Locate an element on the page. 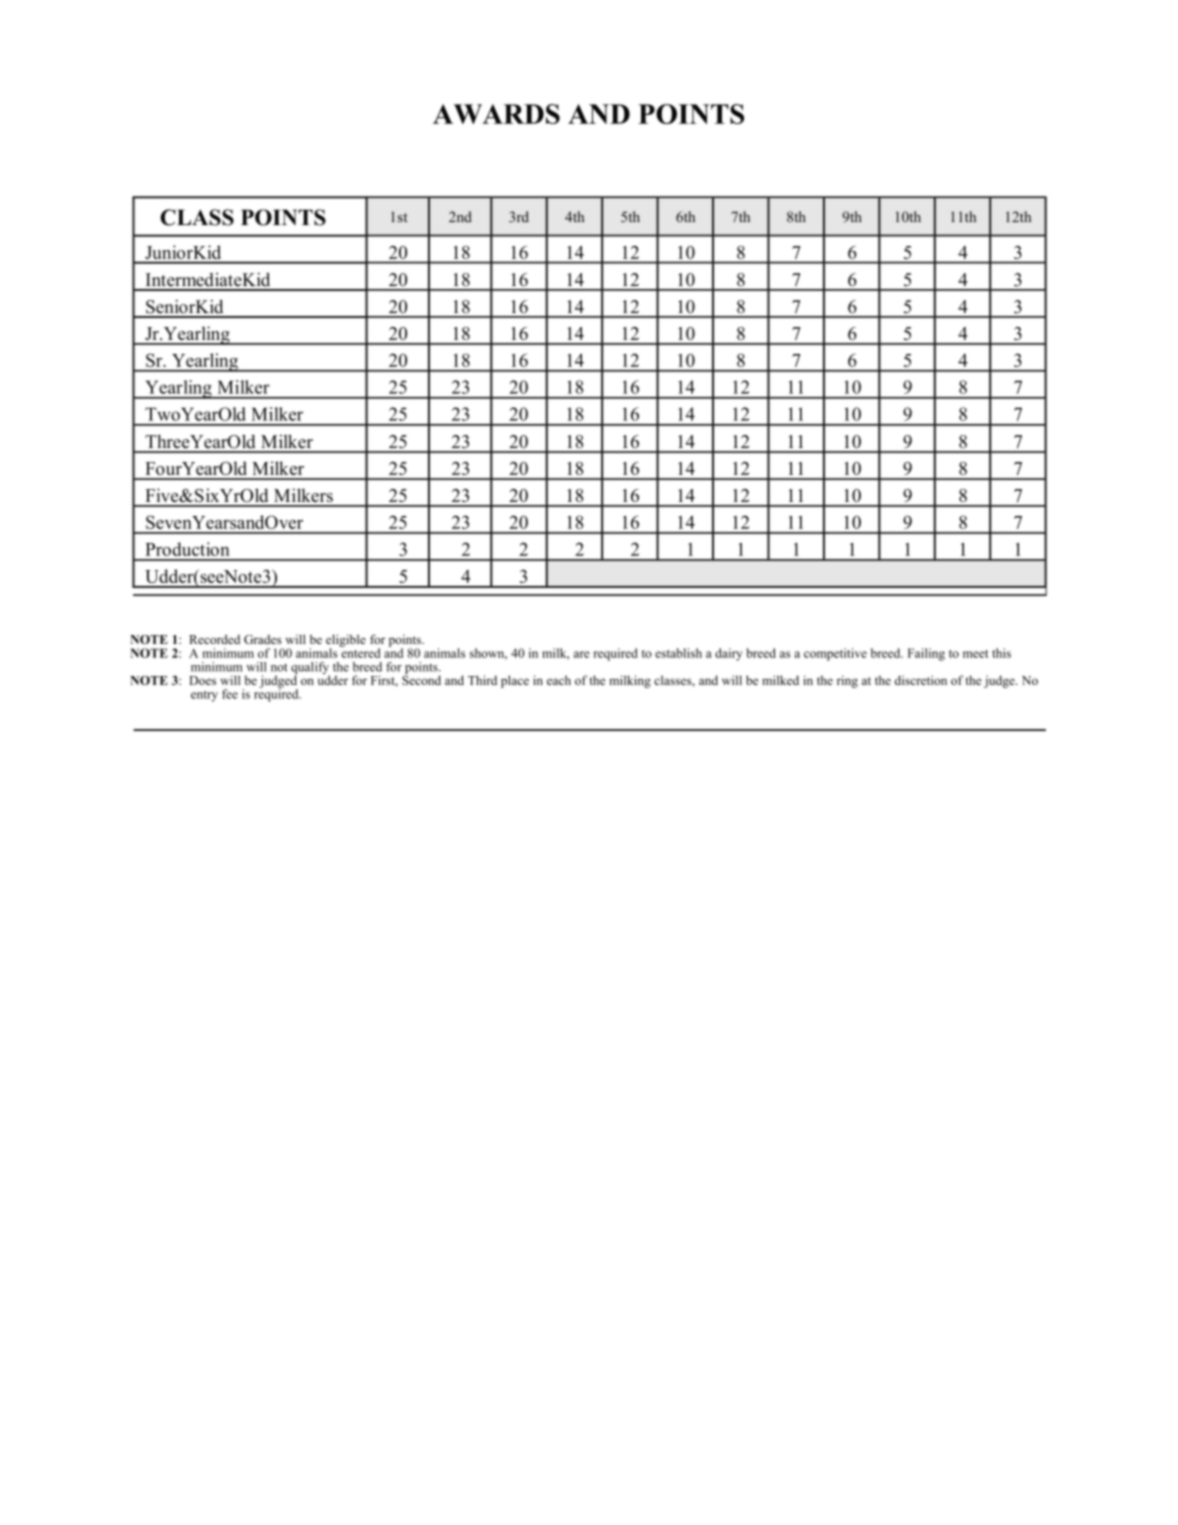 The image size is (1178, 1525). eligible is located at coordinates (346, 641).
